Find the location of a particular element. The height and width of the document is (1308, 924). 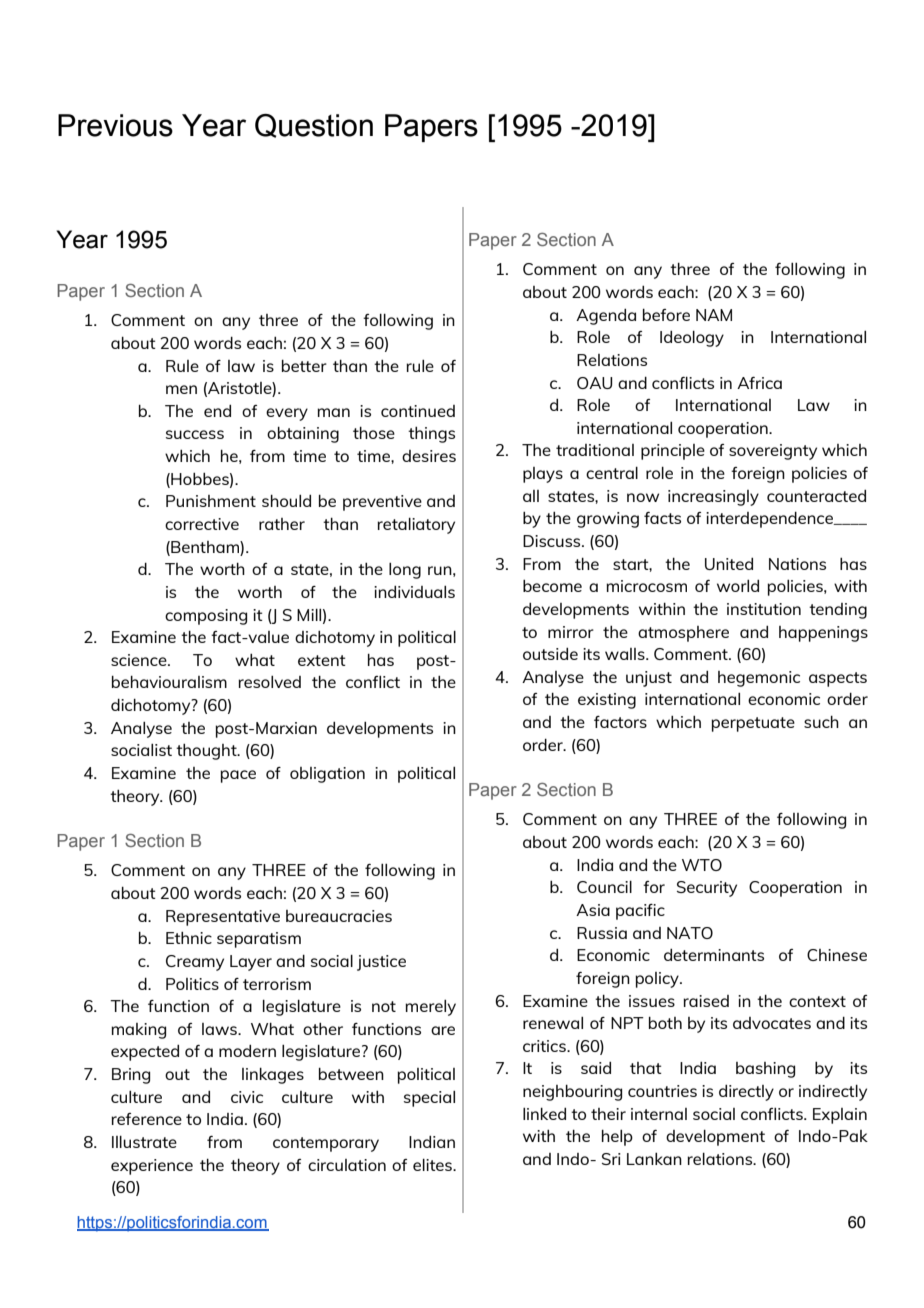

Punishment is located at coordinates (211, 501).
